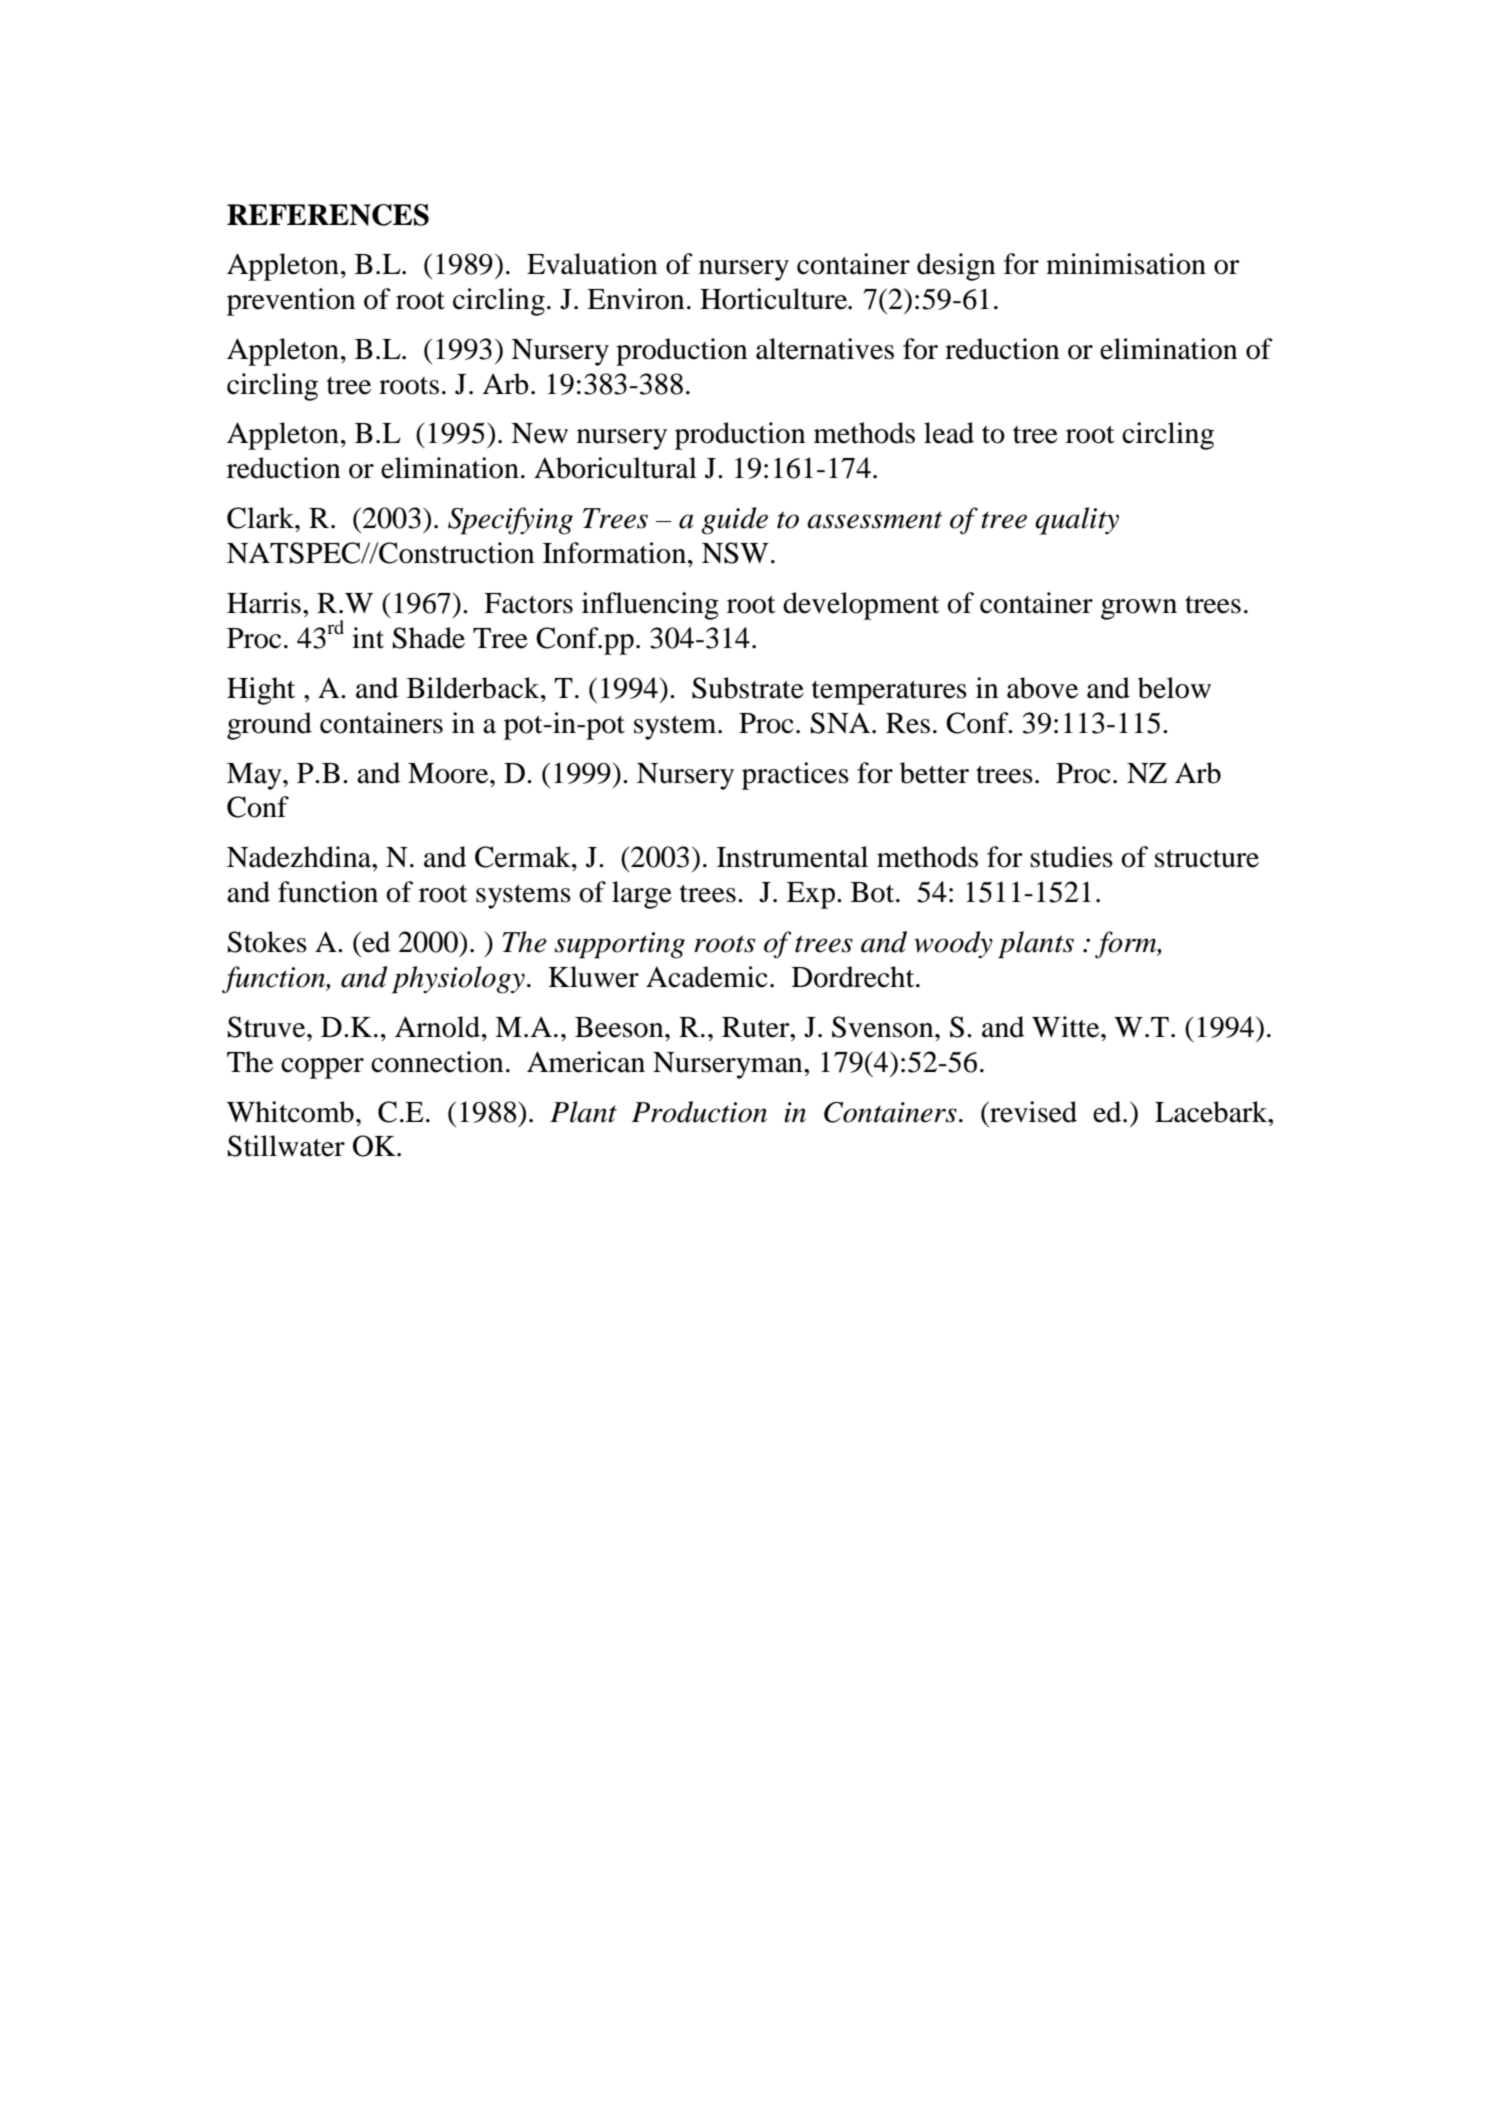 This screenshot has width=1501, height=2124. What do you see at coordinates (1071, 857) in the screenshot?
I see `studies` at bounding box center [1071, 857].
